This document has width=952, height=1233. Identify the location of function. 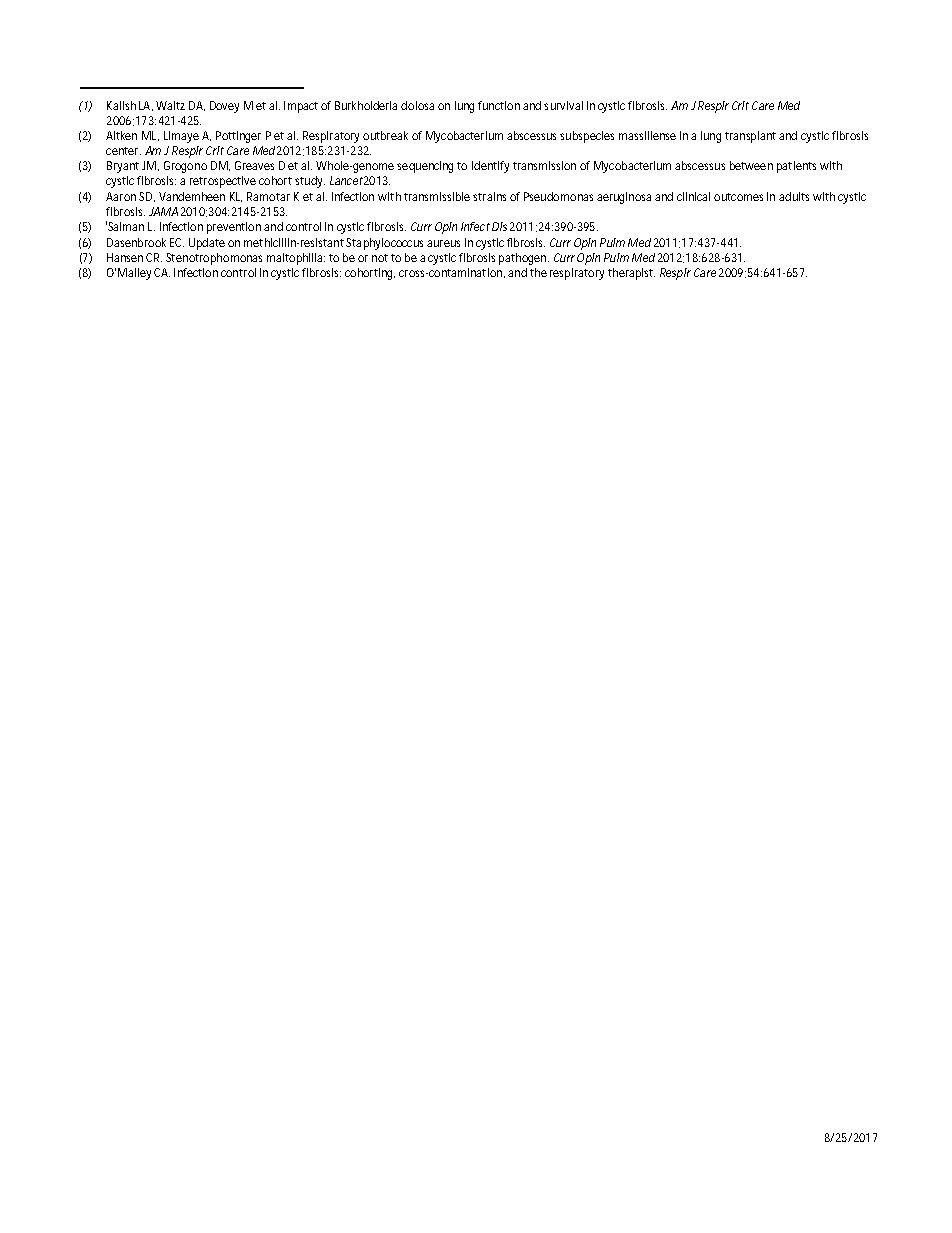
(499, 105).
